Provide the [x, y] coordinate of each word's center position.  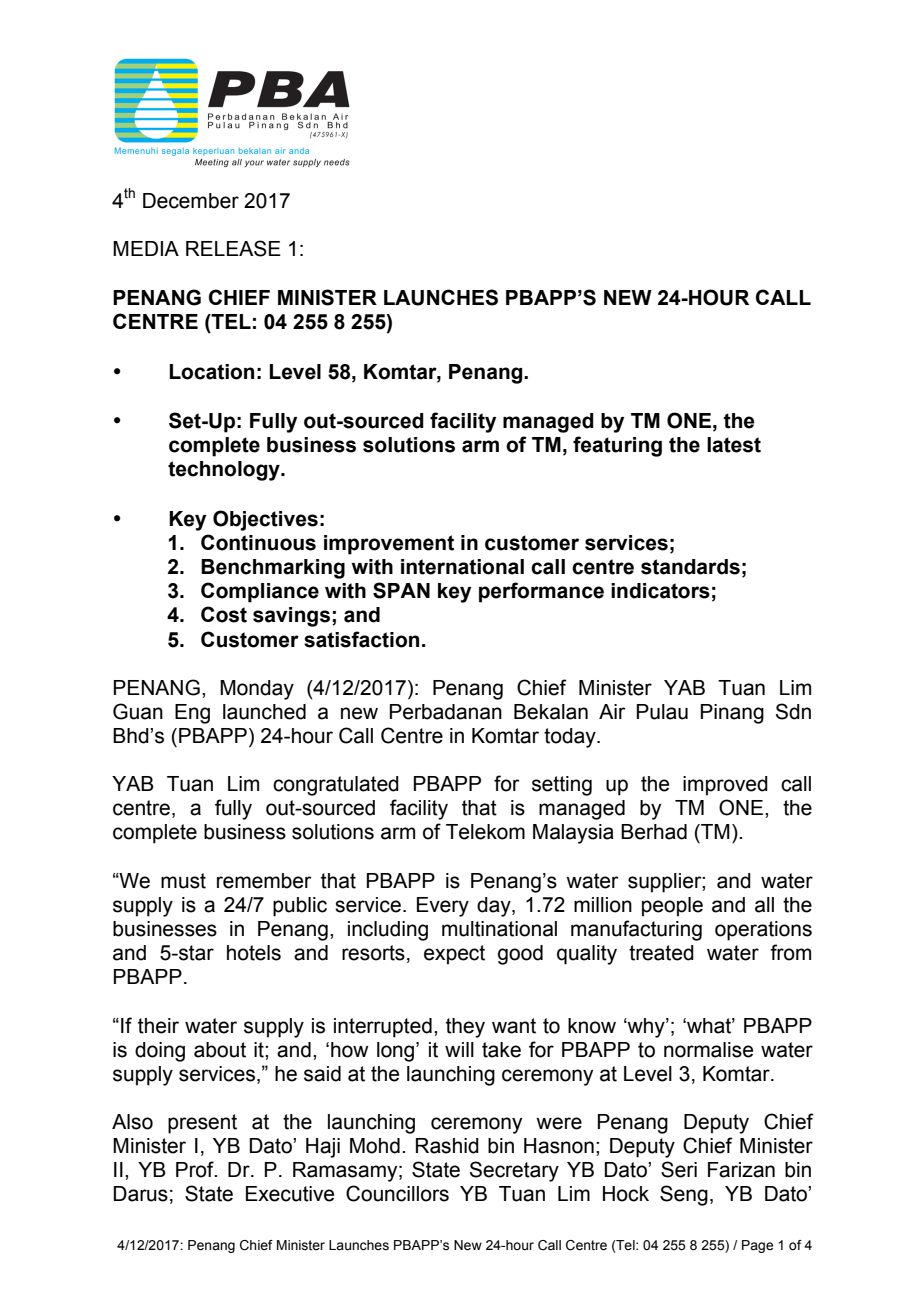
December [191, 201]
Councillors [397, 1193]
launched [264, 712]
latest [734, 445]
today [571, 738]
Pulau [662, 712]
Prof [196, 1169]
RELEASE [233, 248]
